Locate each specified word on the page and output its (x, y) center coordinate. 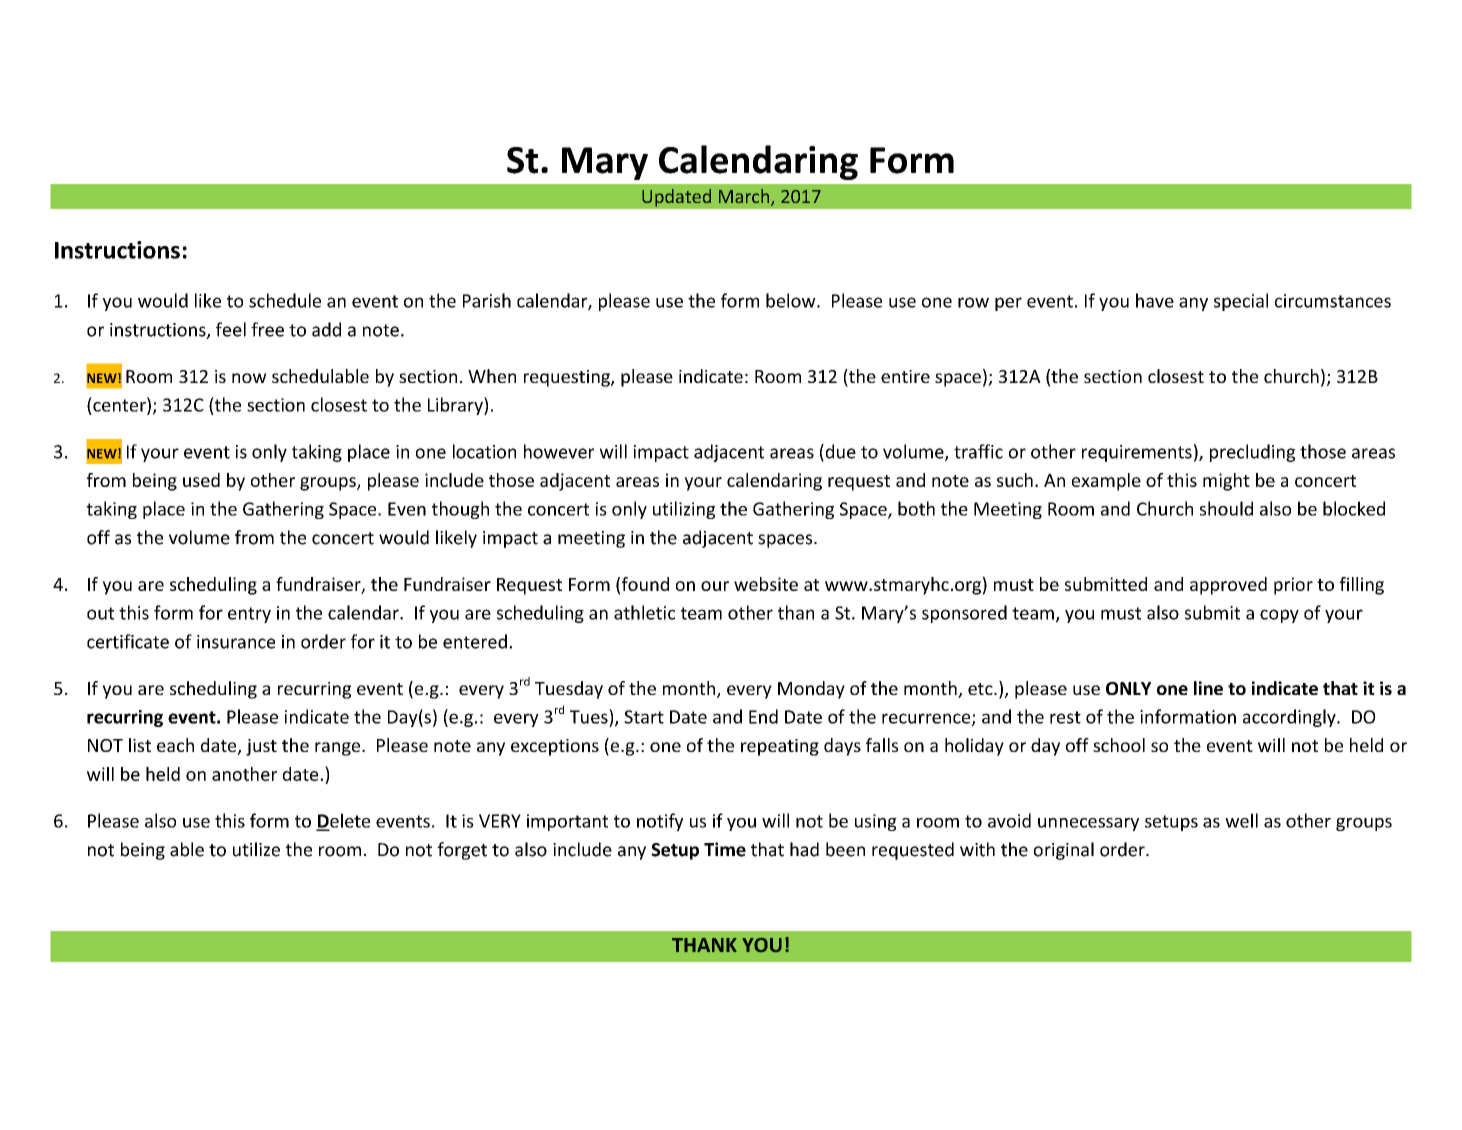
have (1155, 300)
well (1241, 820)
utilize (256, 849)
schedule (285, 300)
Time (725, 849)
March (745, 197)
